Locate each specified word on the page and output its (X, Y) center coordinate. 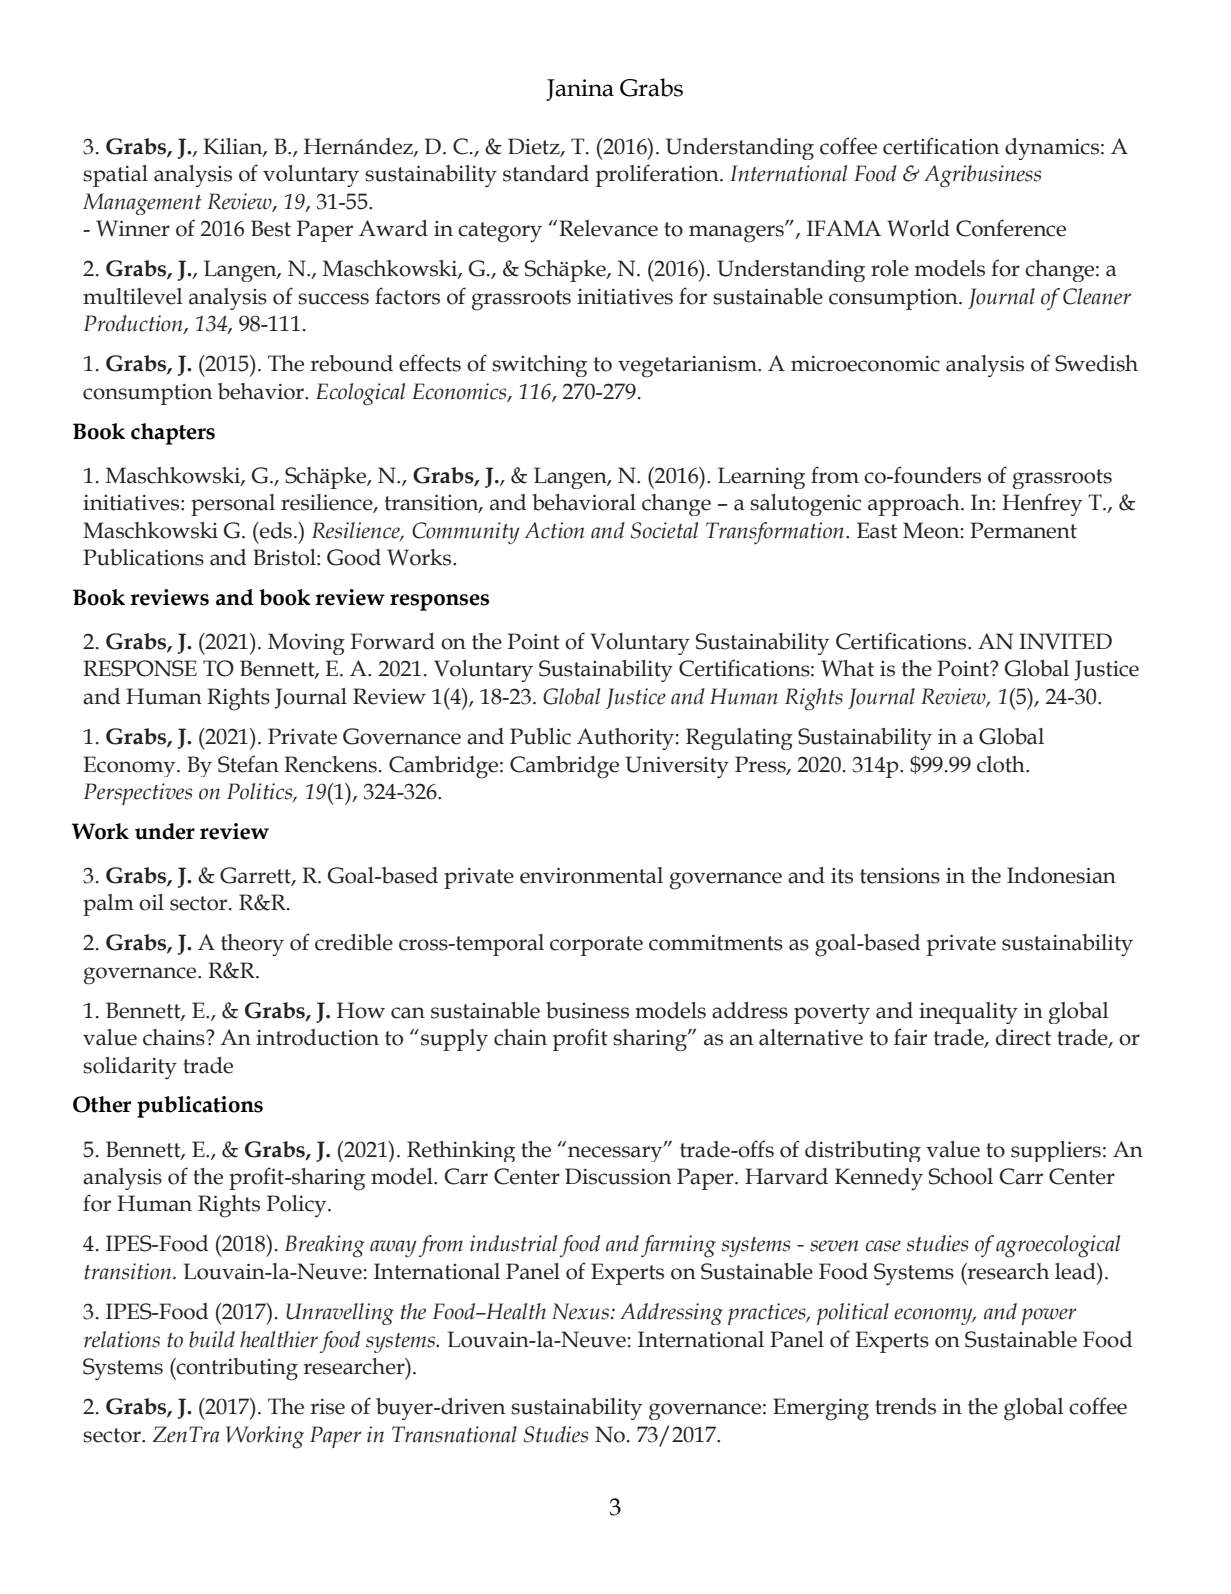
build (212, 1339)
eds (275, 530)
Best (271, 228)
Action (554, 530)
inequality (968, 1013)
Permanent (1023, 530)
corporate (596, 946)
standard (546, 173)
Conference (1011, 228)
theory (252, 945)
